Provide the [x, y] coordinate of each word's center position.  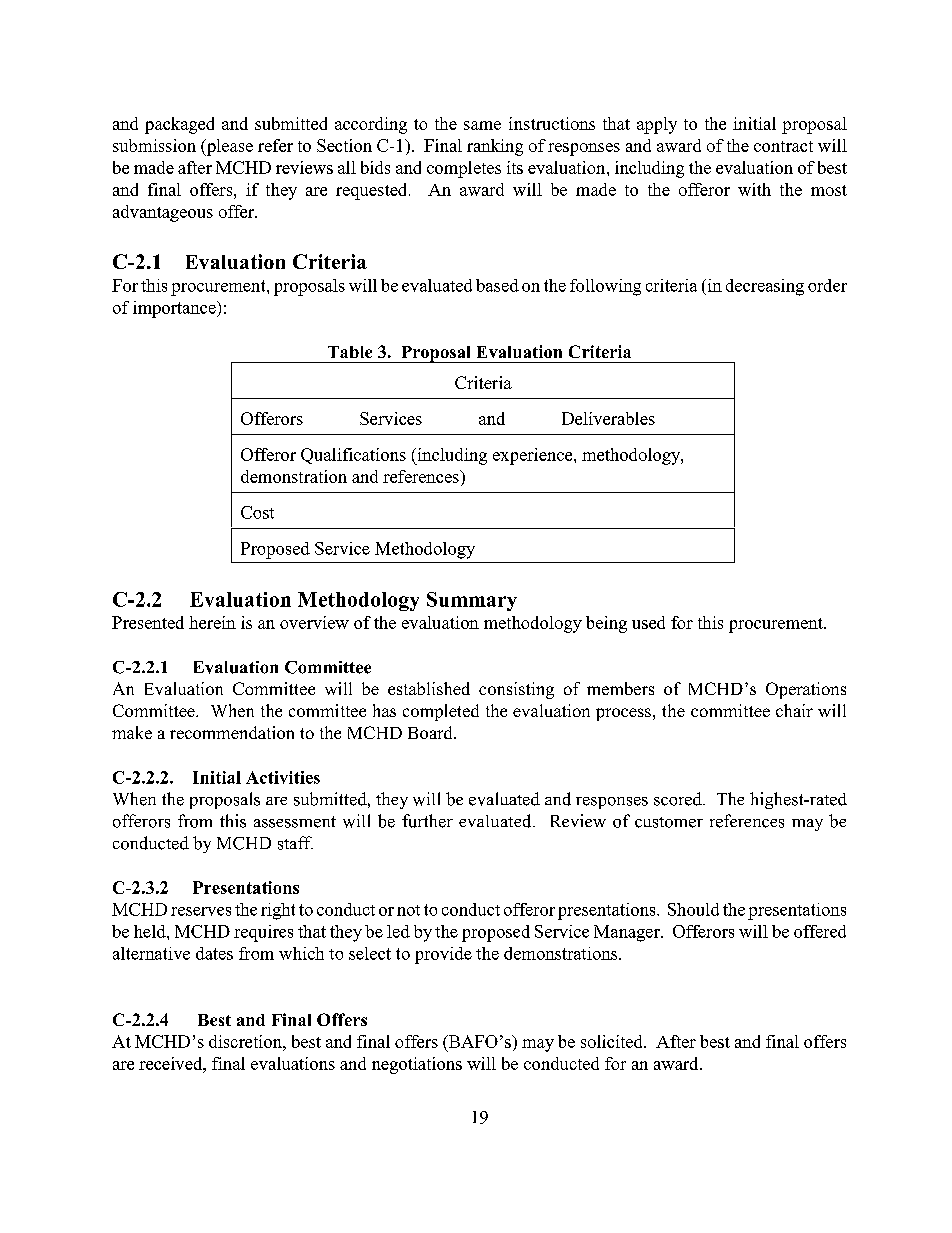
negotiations [417, 1065]
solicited [613, 1041]
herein [212, 622]
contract [783, 146]
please [228, 147]
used [648, 622]
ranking [495, 147]
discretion [246, 1041]
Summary [472, 601]
